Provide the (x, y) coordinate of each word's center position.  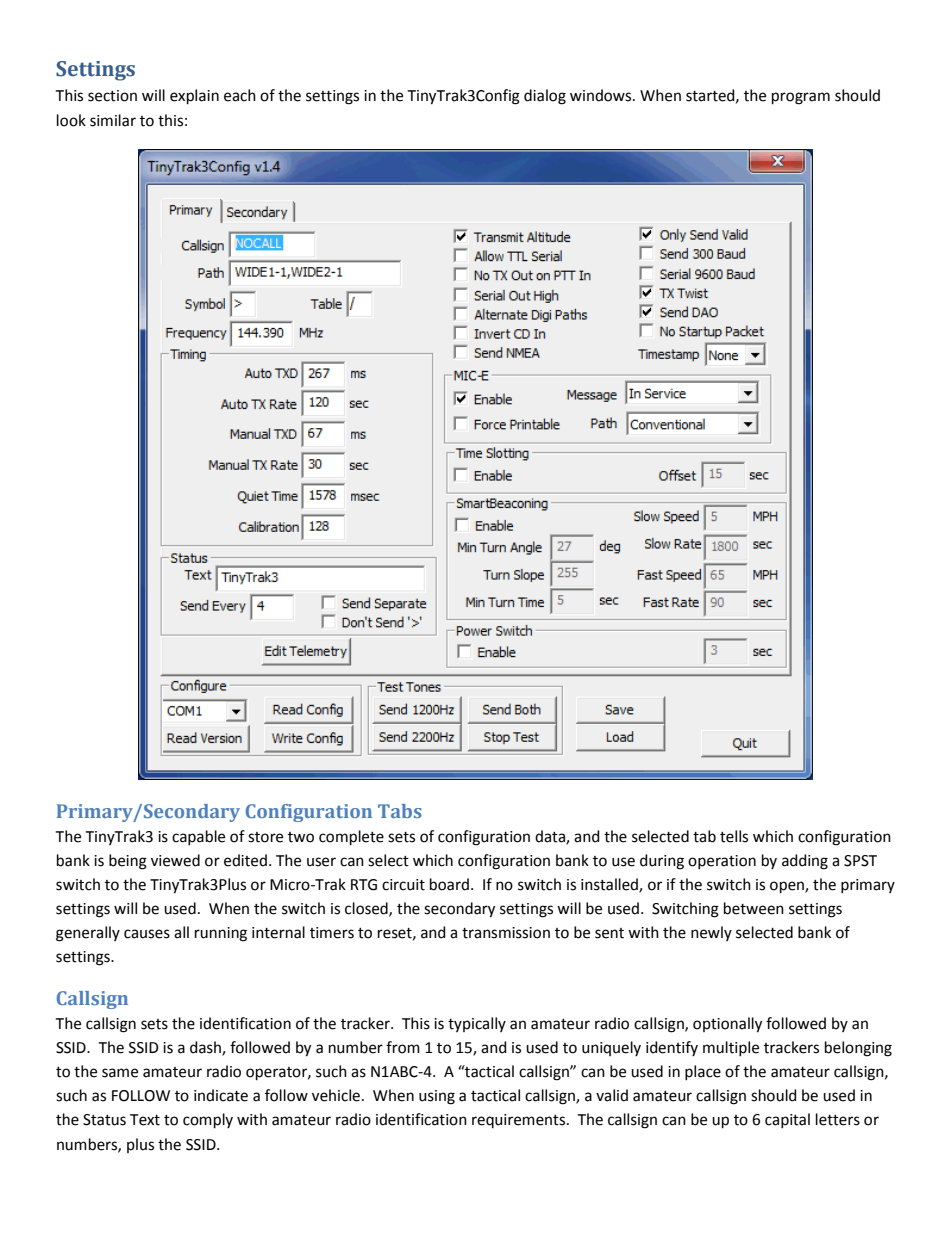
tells (734, 836)
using (437, 1097)
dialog (545, 97)
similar (113, 120)
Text (145, 1120)
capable (198, 837)
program (801, 98)
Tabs (400, 811)
